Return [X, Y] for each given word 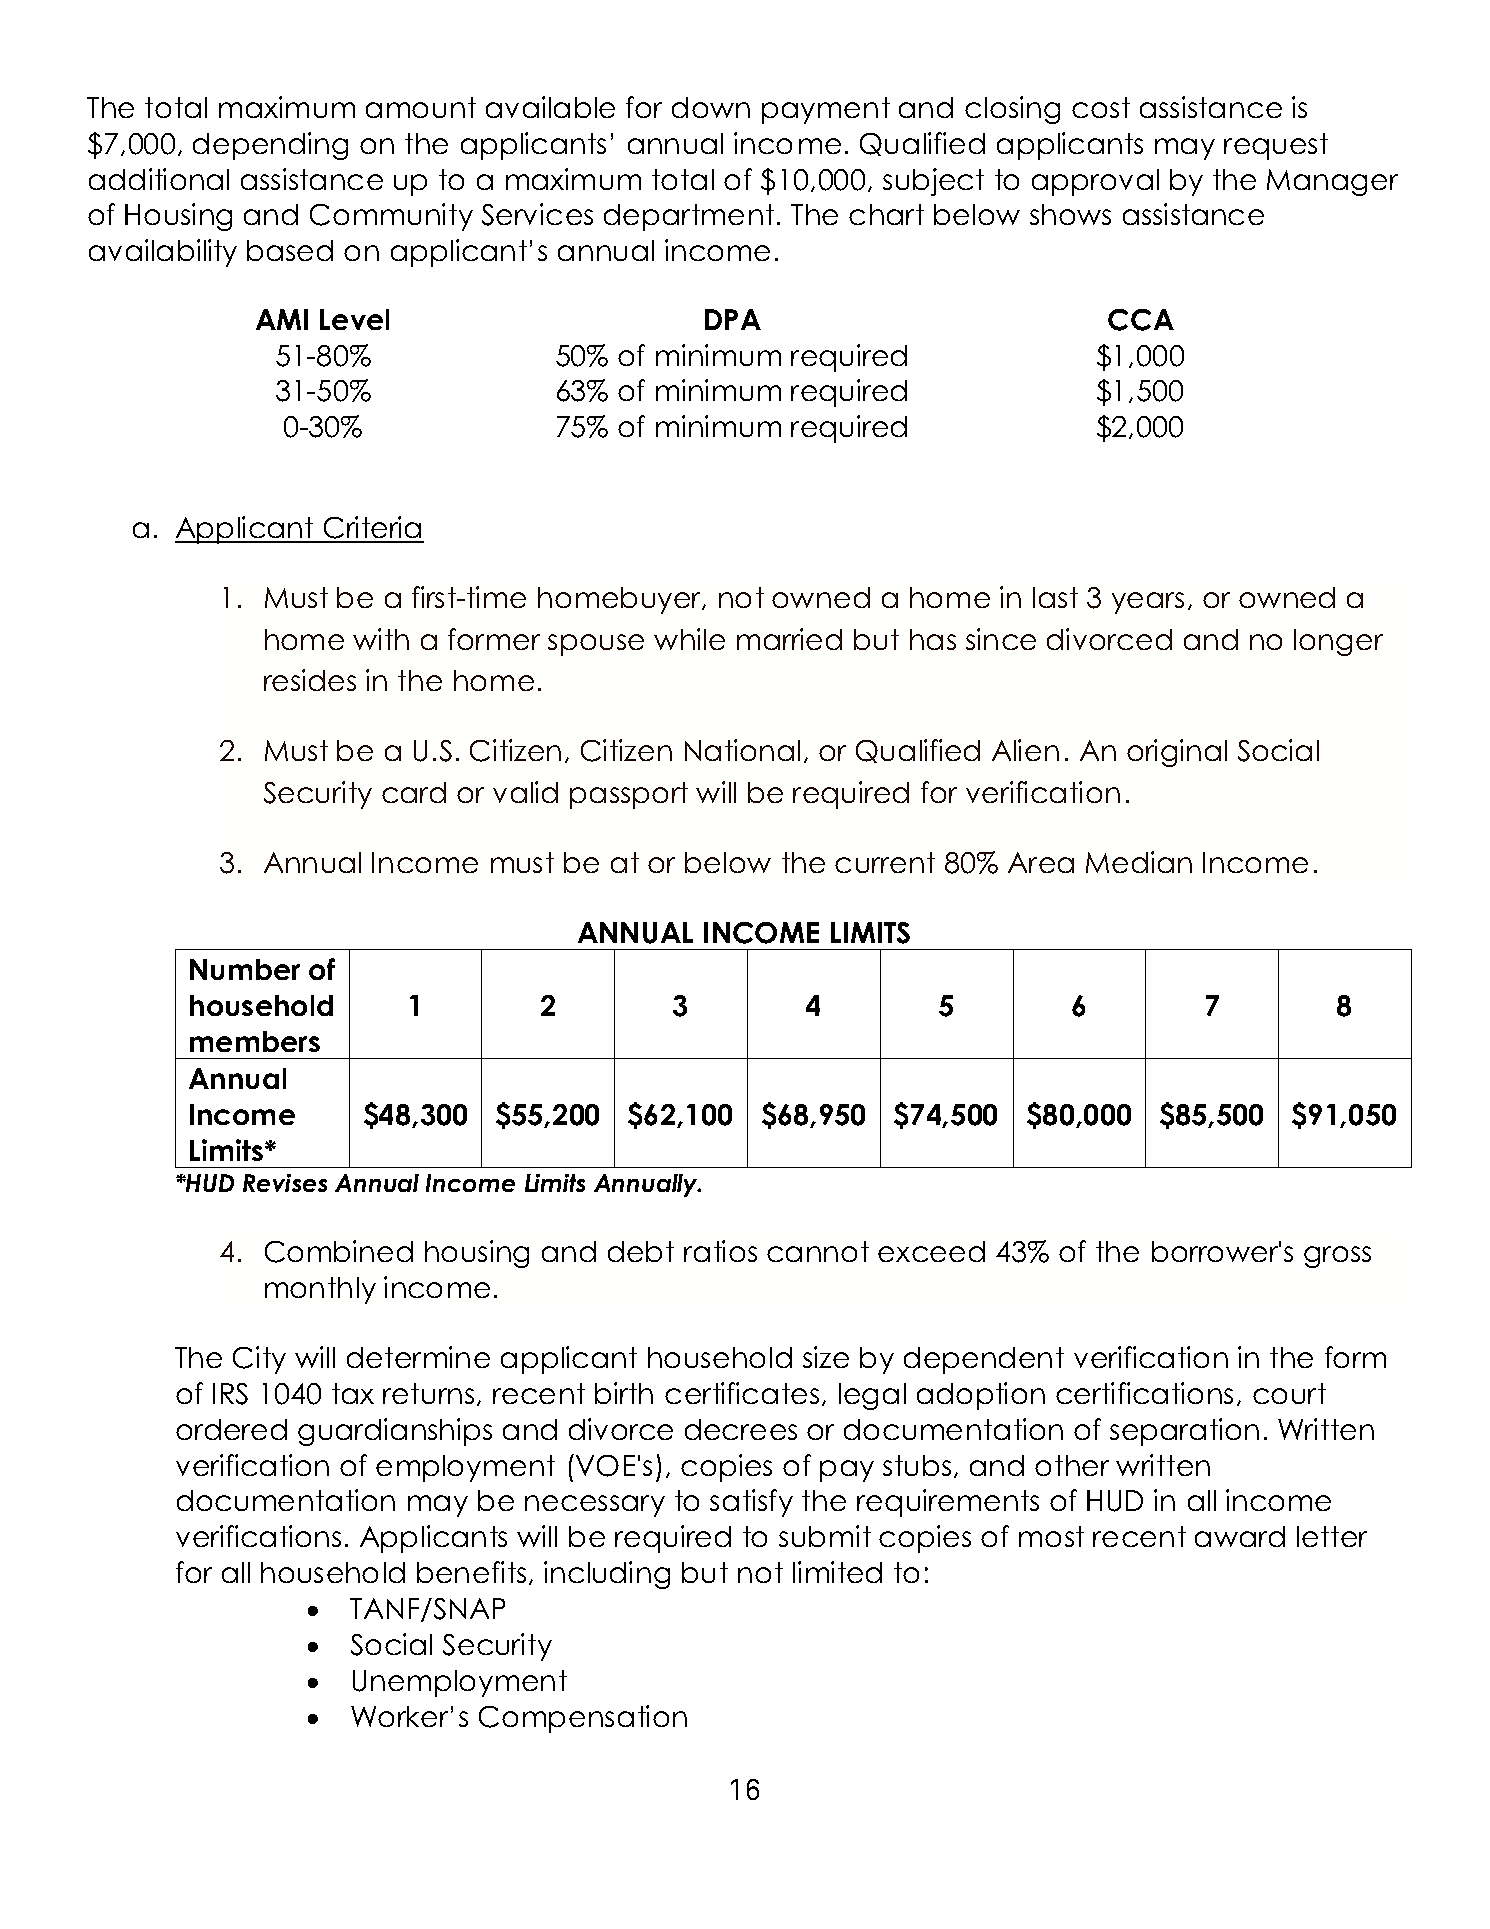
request [1276, 146]
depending [270, 146]
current [885, 862]
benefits [471, 1572]
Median [1139, 862]
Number [245, 969]
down [711, 107]
